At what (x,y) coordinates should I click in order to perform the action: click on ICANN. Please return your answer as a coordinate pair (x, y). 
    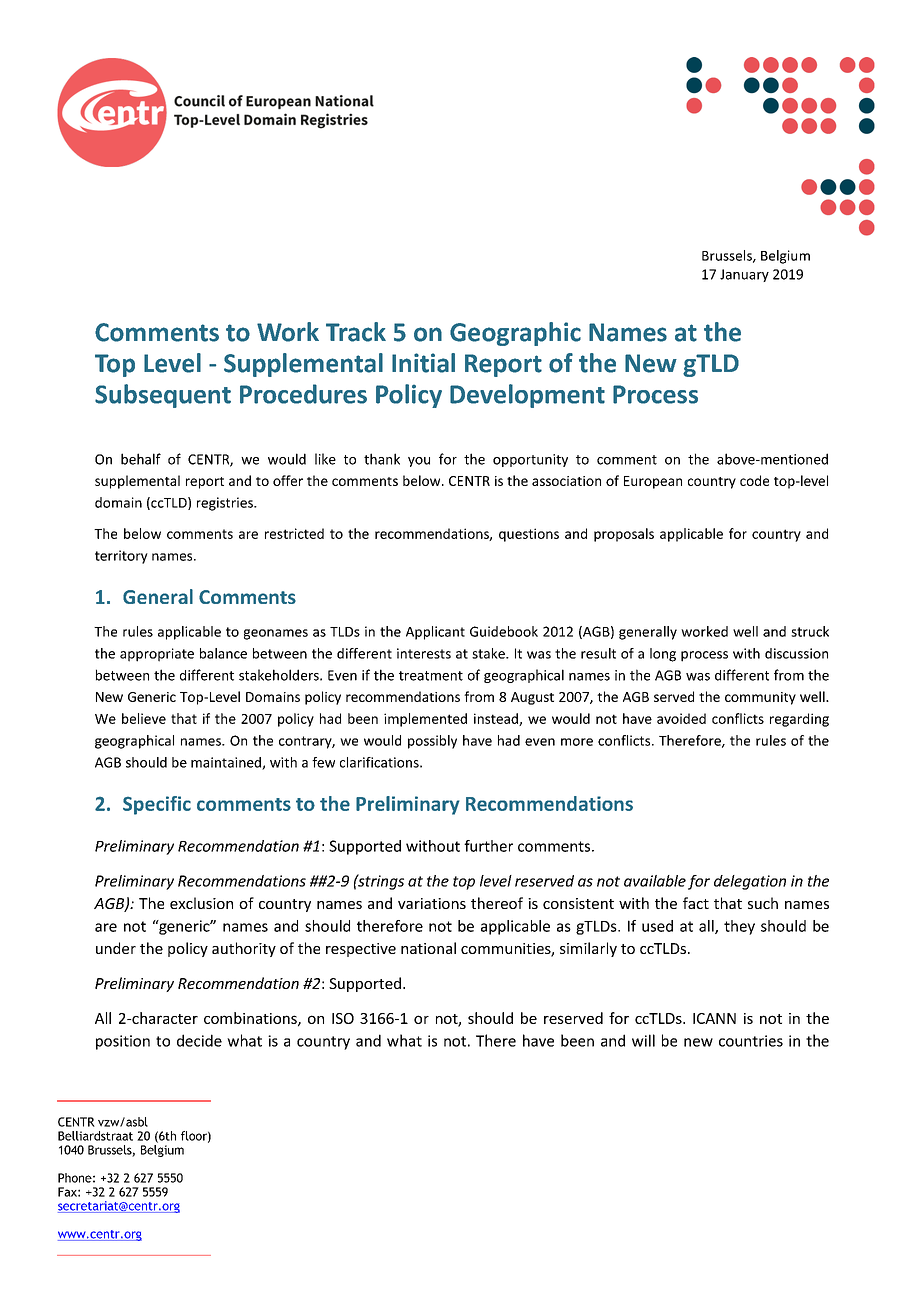
    Looking at the image, I should click on (714, 1018).
